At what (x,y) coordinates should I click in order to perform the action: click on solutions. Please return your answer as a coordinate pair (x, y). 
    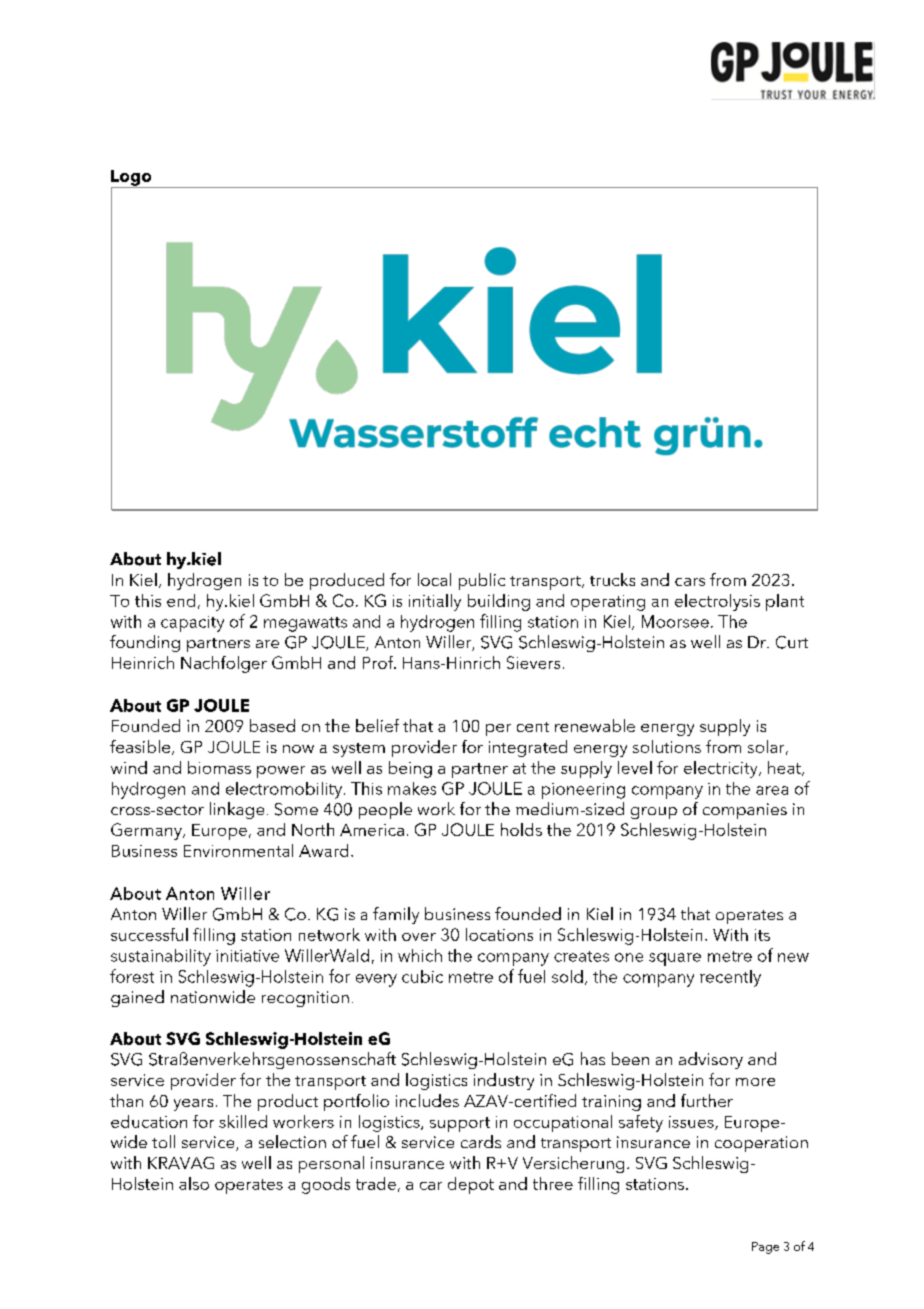
    Looking at the image, I should click on (667, 746).
